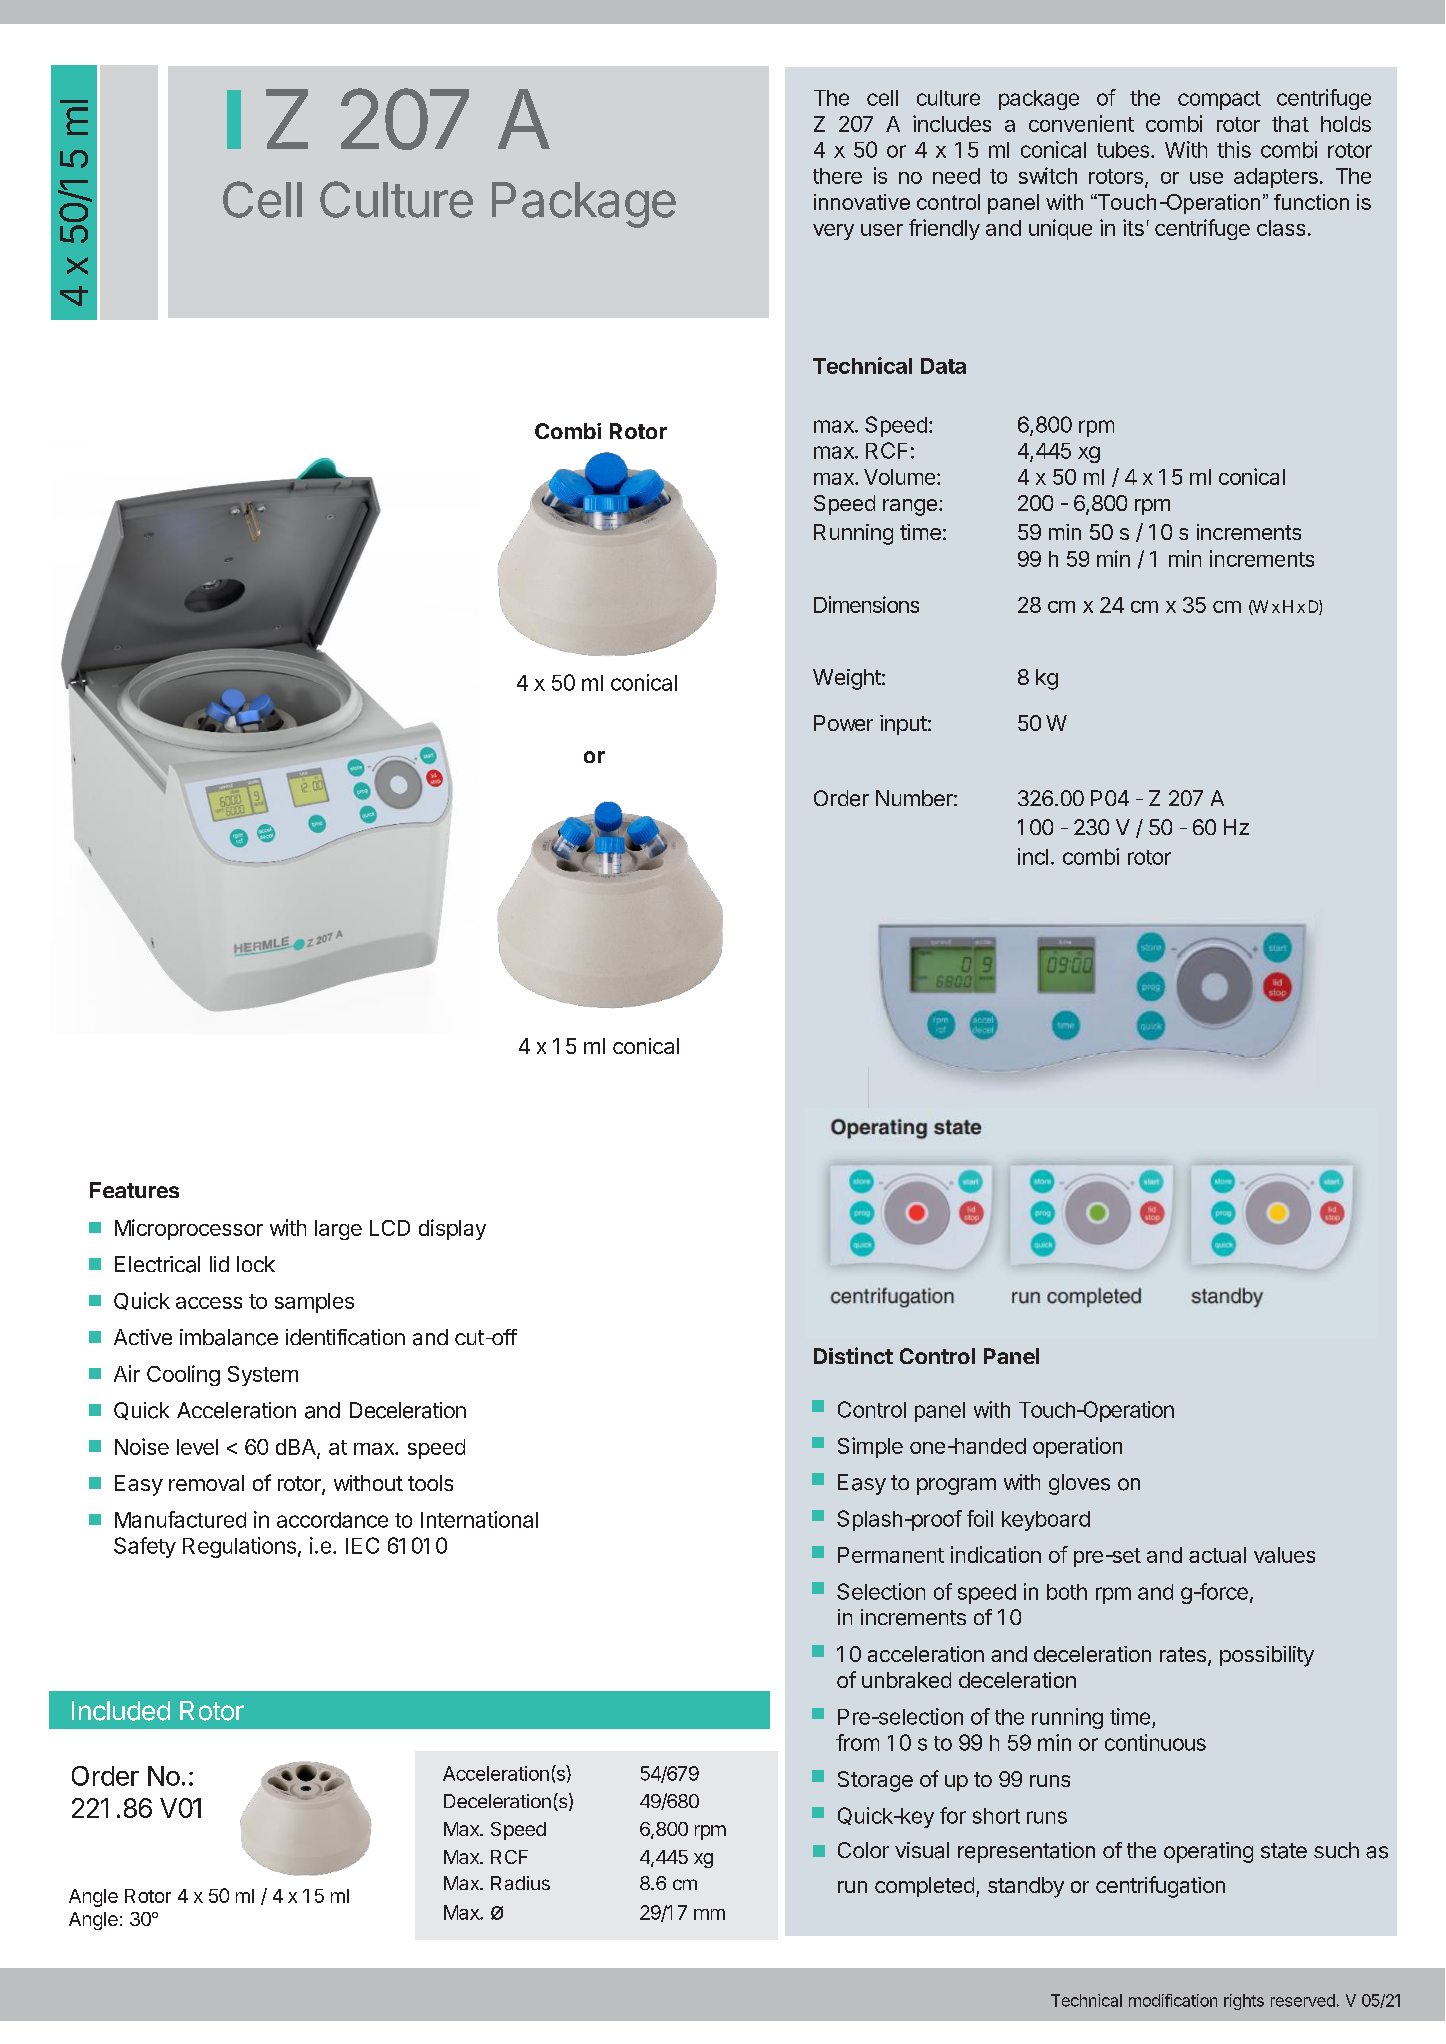 Image resolution: width=1446 pixels, height=2044 pixels. I want to click on Color, so click(863, 1850).
